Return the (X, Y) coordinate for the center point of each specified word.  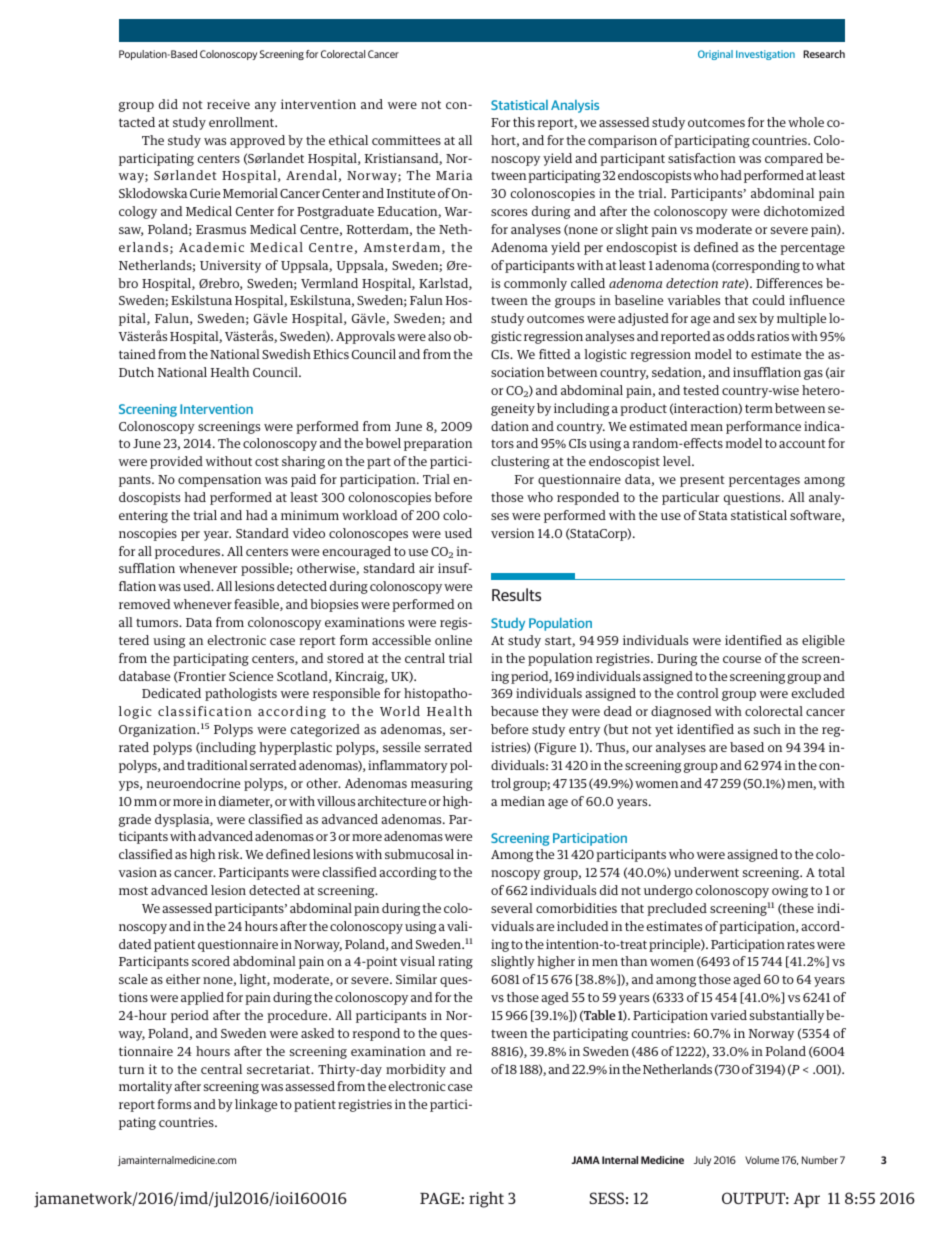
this (524, 122)
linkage (256, 1105)
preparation (438, 444)
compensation (219, 480)
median (523, 801)
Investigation (765, 55)
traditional (217, 765)
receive (228, 104)
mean (707, 427)
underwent (706, 872)
